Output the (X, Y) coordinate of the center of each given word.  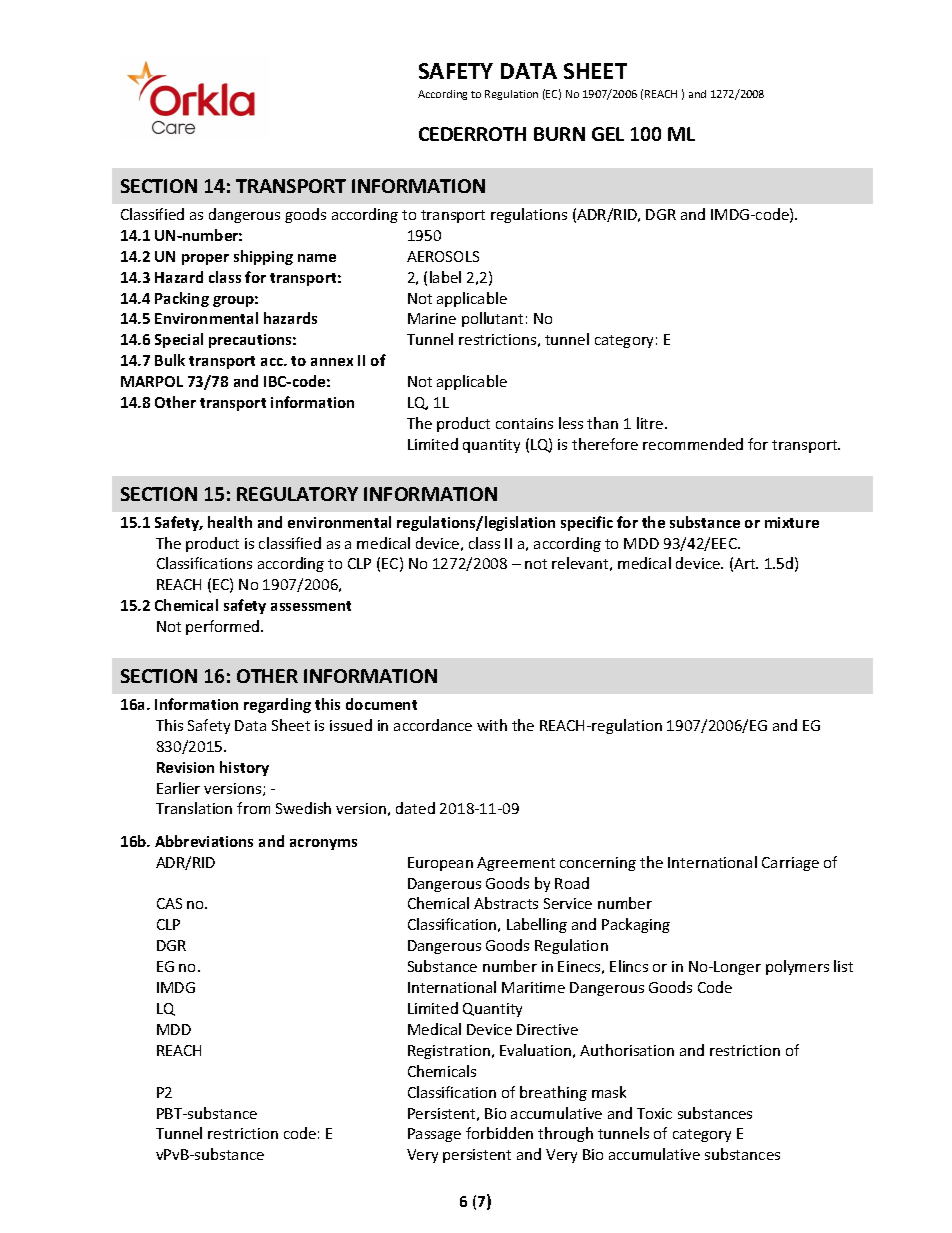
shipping (263, 257)
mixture (792, 522)
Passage (434, 1135)
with (492, 725)
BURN (559, 134)
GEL (608, 134)
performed (224, 627)
